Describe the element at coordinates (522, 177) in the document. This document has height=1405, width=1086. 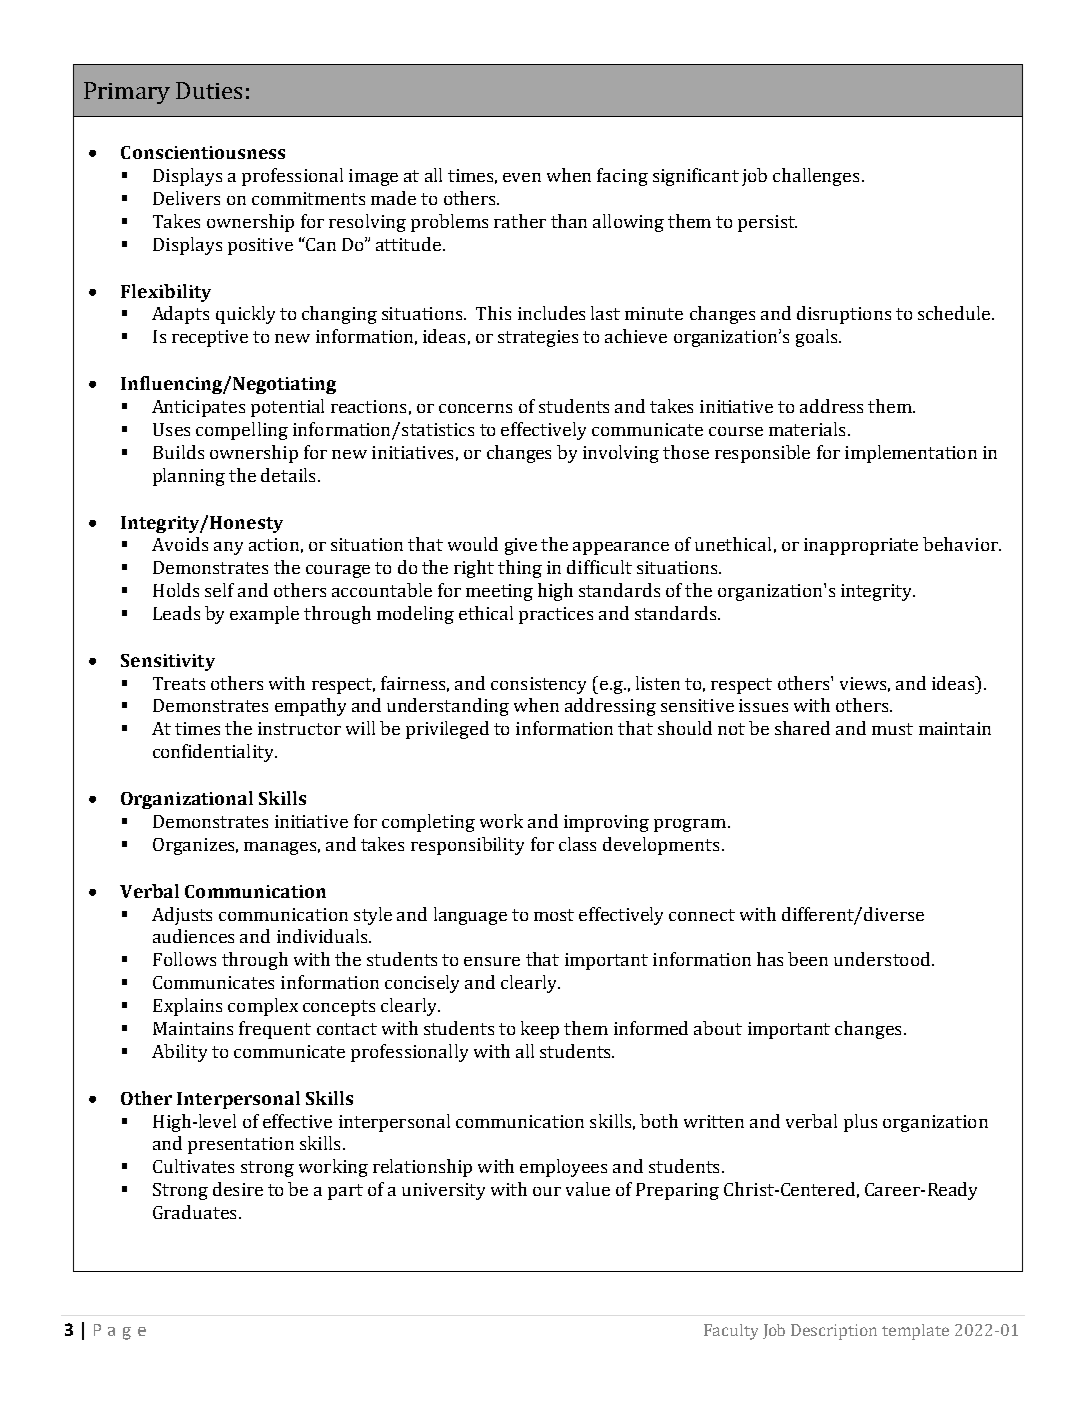
I see `even` at that location.
